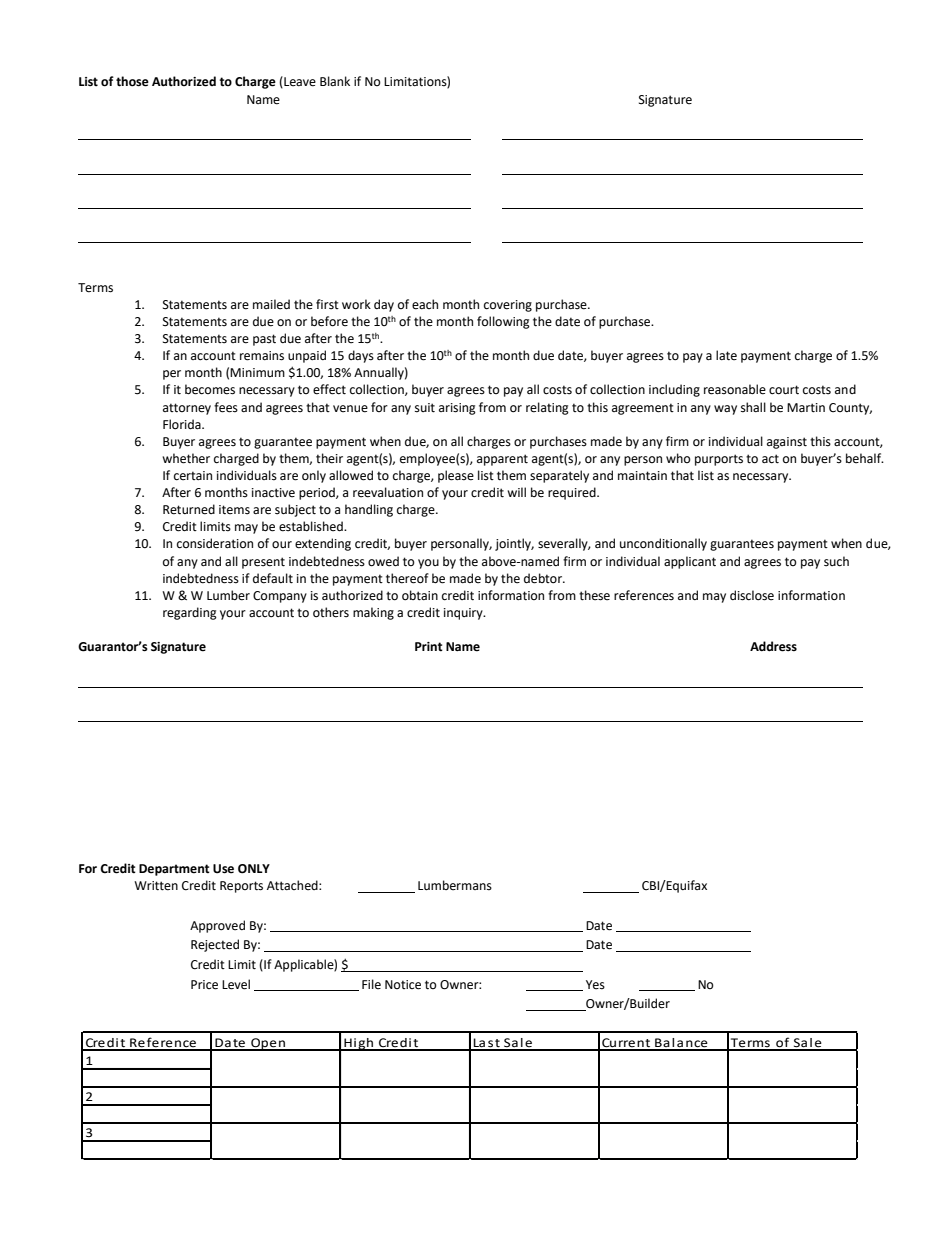 This screenshot has width=952, height=1233. I want to click on arising, so click(457, 409).
